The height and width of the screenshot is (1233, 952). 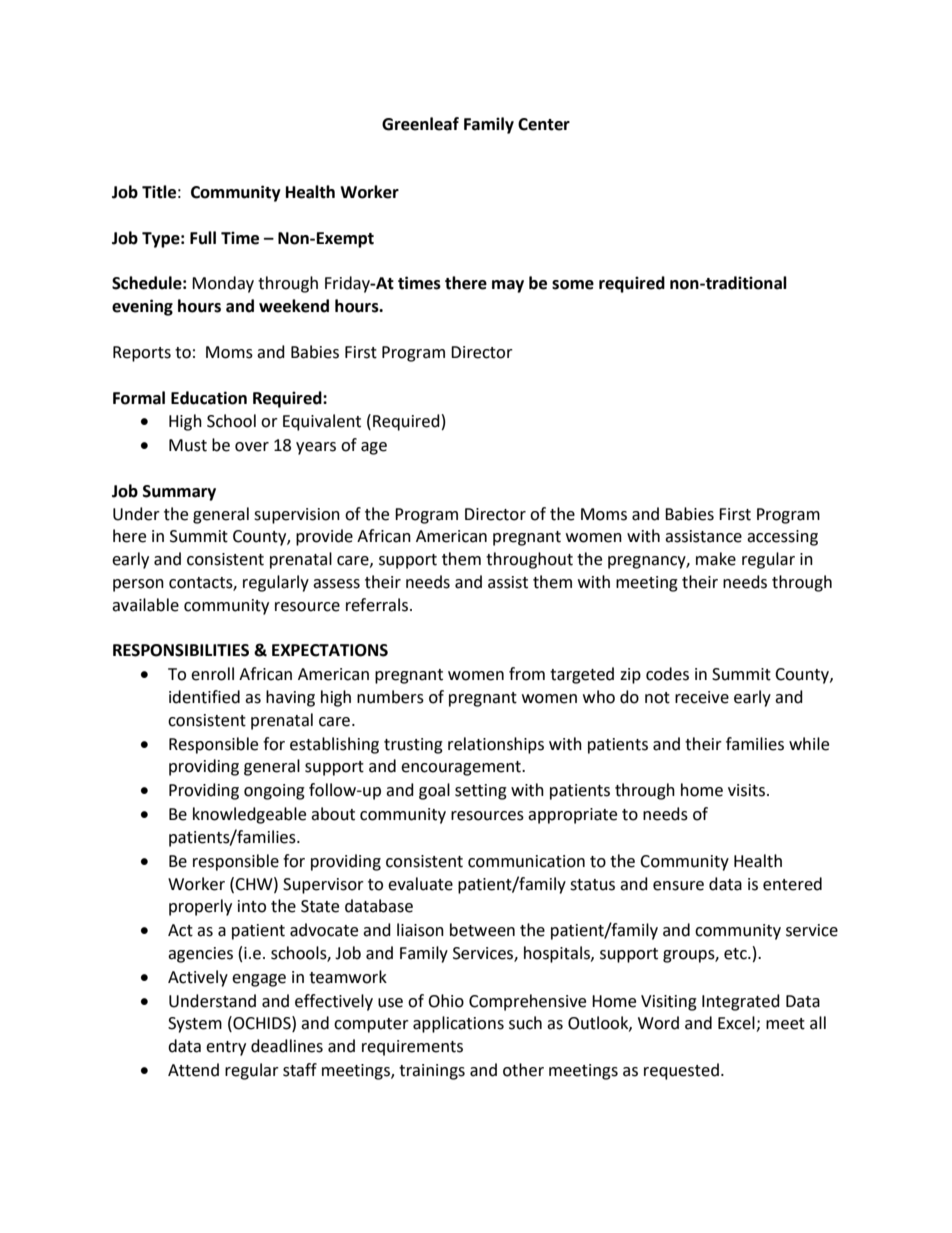 I want to click on referrals, so click(x=378, y=605).
